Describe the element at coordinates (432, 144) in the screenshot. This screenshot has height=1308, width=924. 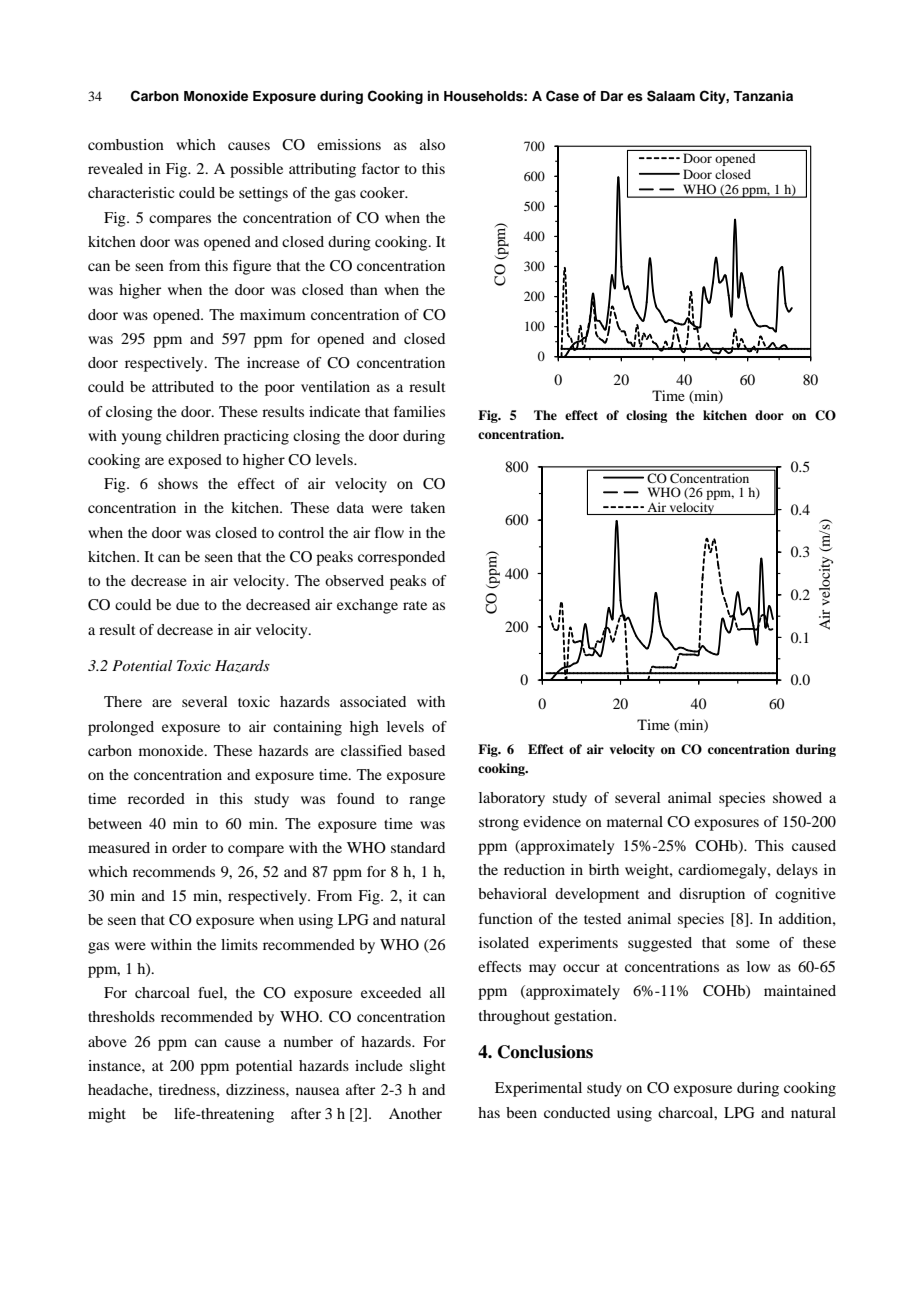
I see `also` at that location.
